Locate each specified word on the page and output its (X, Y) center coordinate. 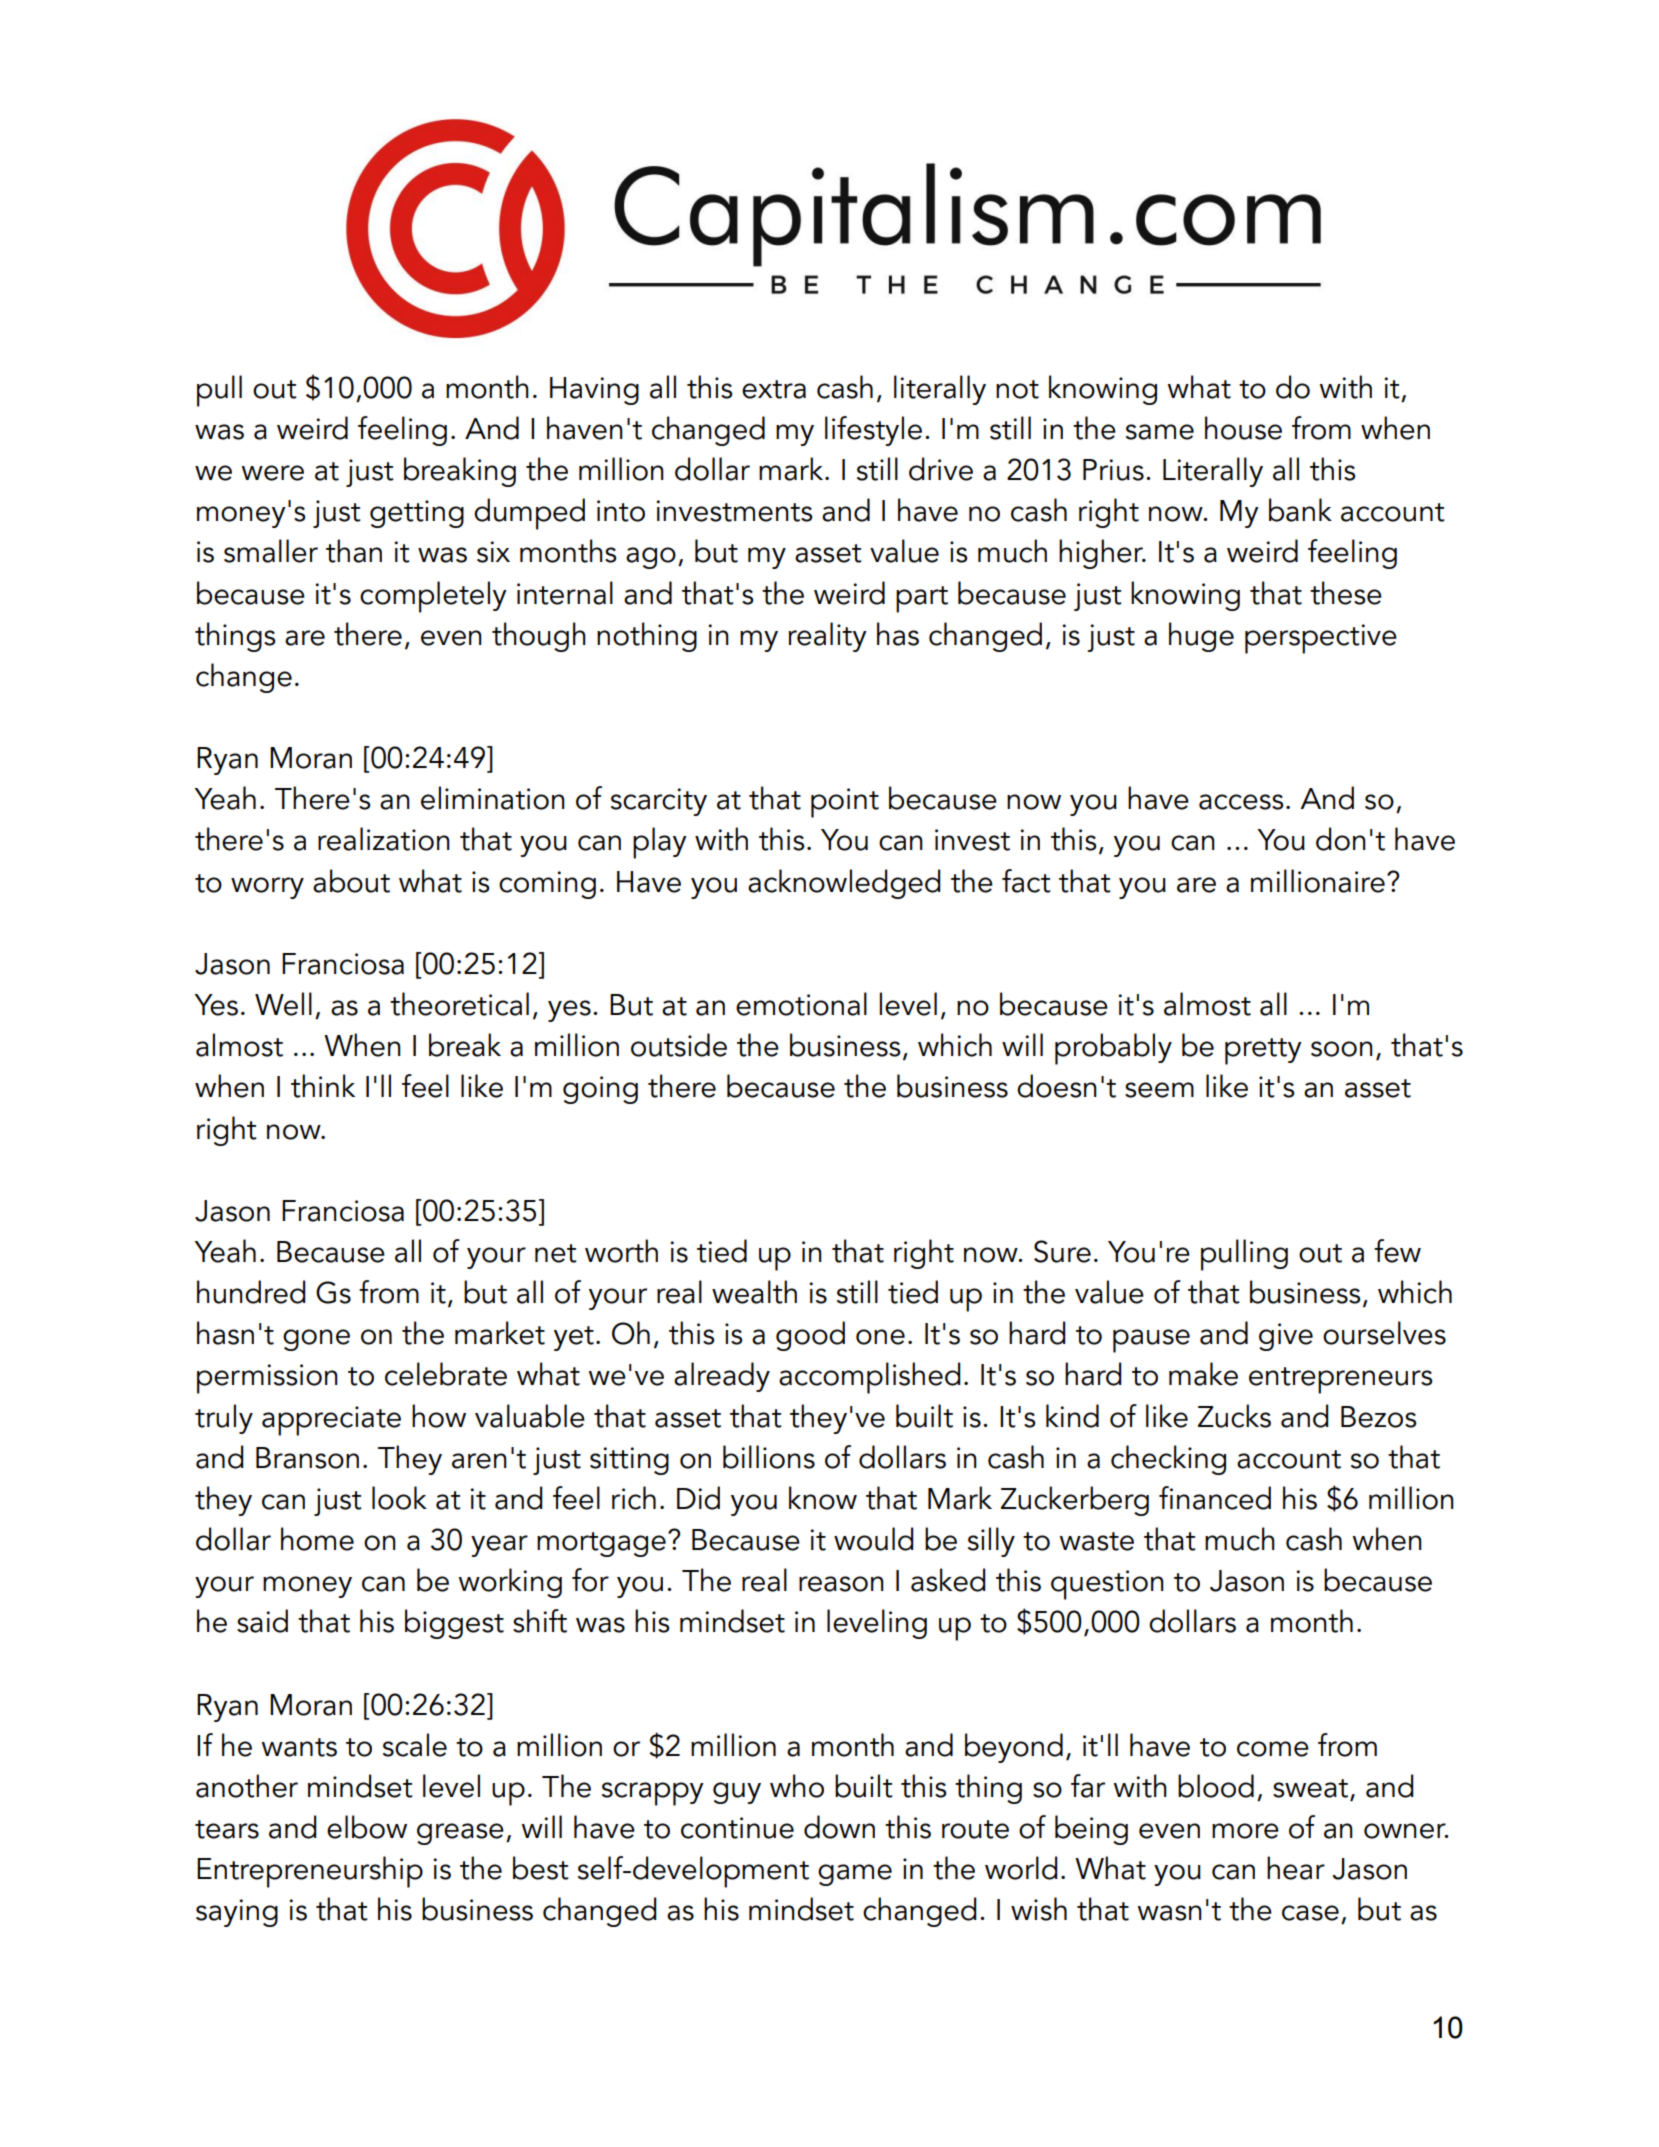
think (323, 1086)
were (272, 473)
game (855, 1875)
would (874, 1539)
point (845, 803)
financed (1215, 1498)
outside (679, 1045)
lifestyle (873, 431)
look (399, 1498)
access (1241, 802)
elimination (493, 798)
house (1243, 428)
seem (1159, 1090)
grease (460, 1834)
